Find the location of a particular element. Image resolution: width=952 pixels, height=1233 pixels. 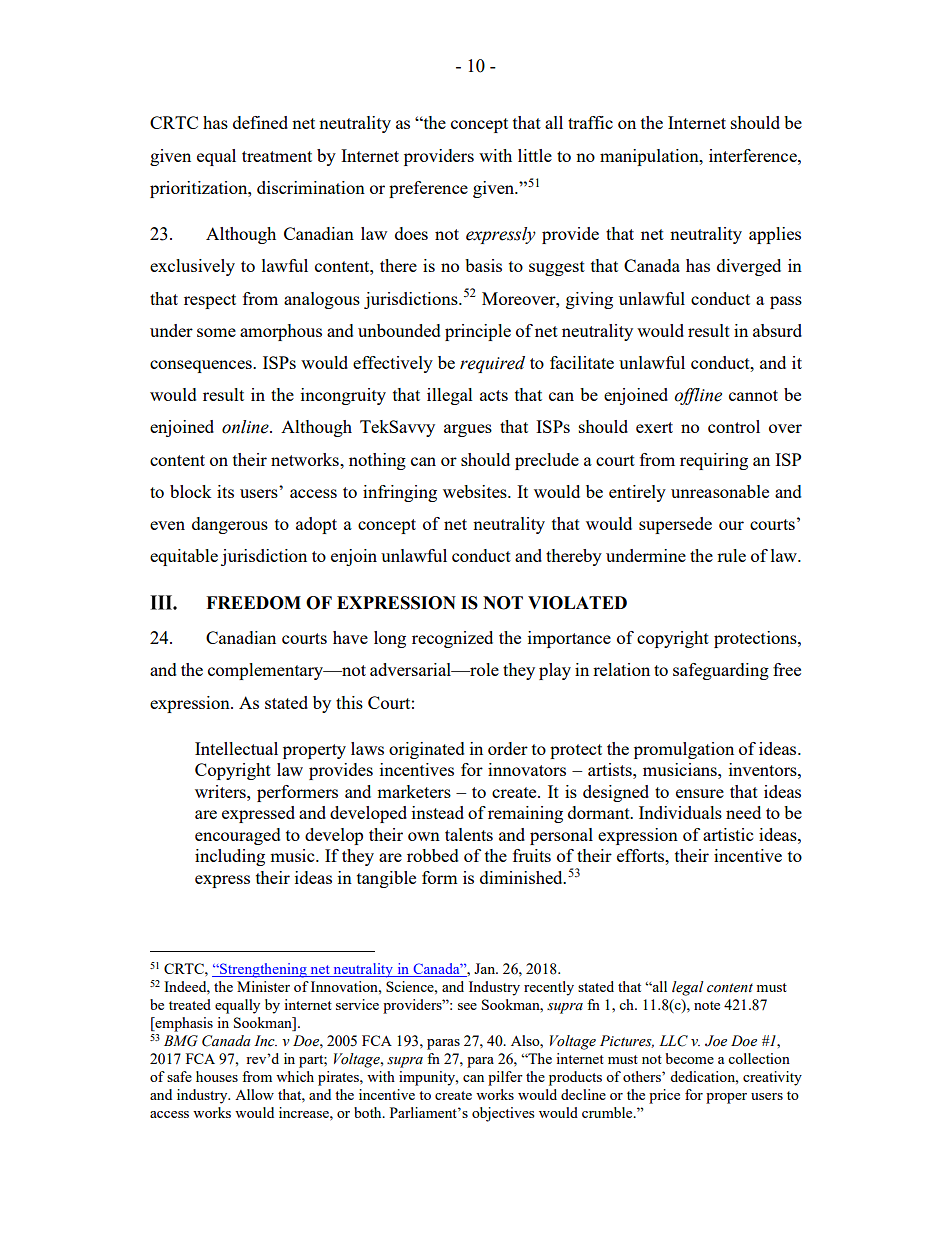

little is located at coordinates (535, 155).
